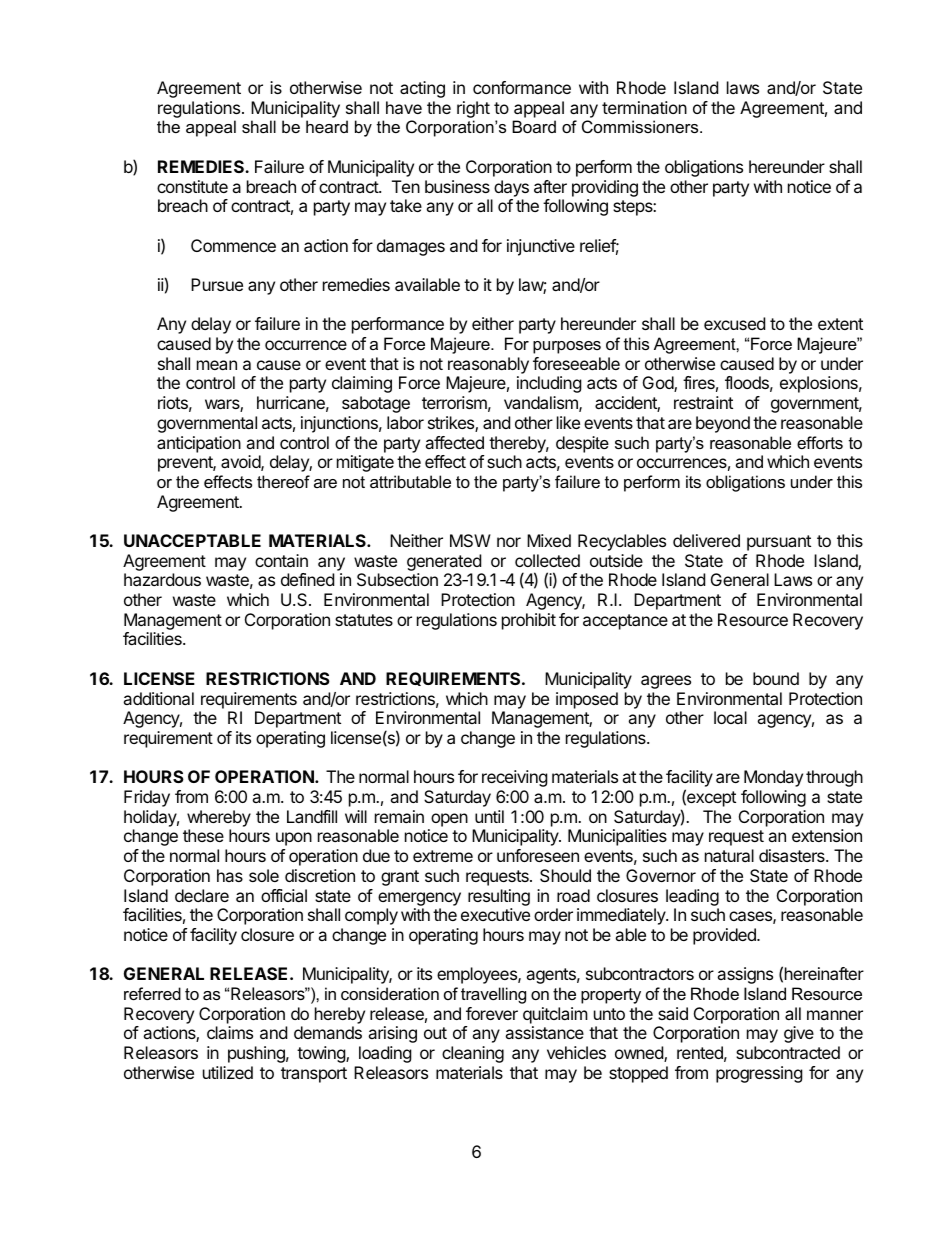  Describe the element at coordinates (473, 1054) in the screenshot. I see `cleaning` at that location.
